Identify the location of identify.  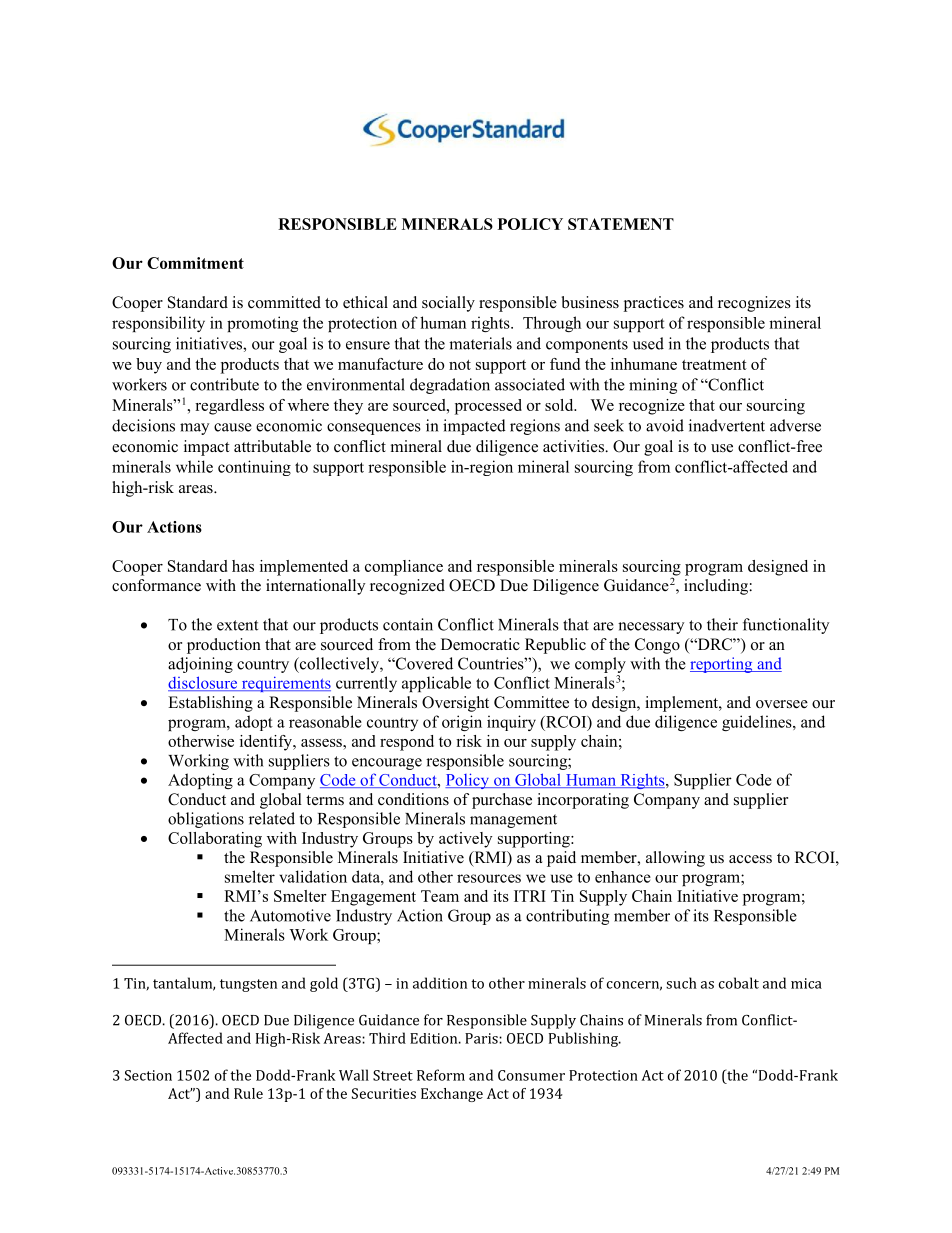
(267, 743).
